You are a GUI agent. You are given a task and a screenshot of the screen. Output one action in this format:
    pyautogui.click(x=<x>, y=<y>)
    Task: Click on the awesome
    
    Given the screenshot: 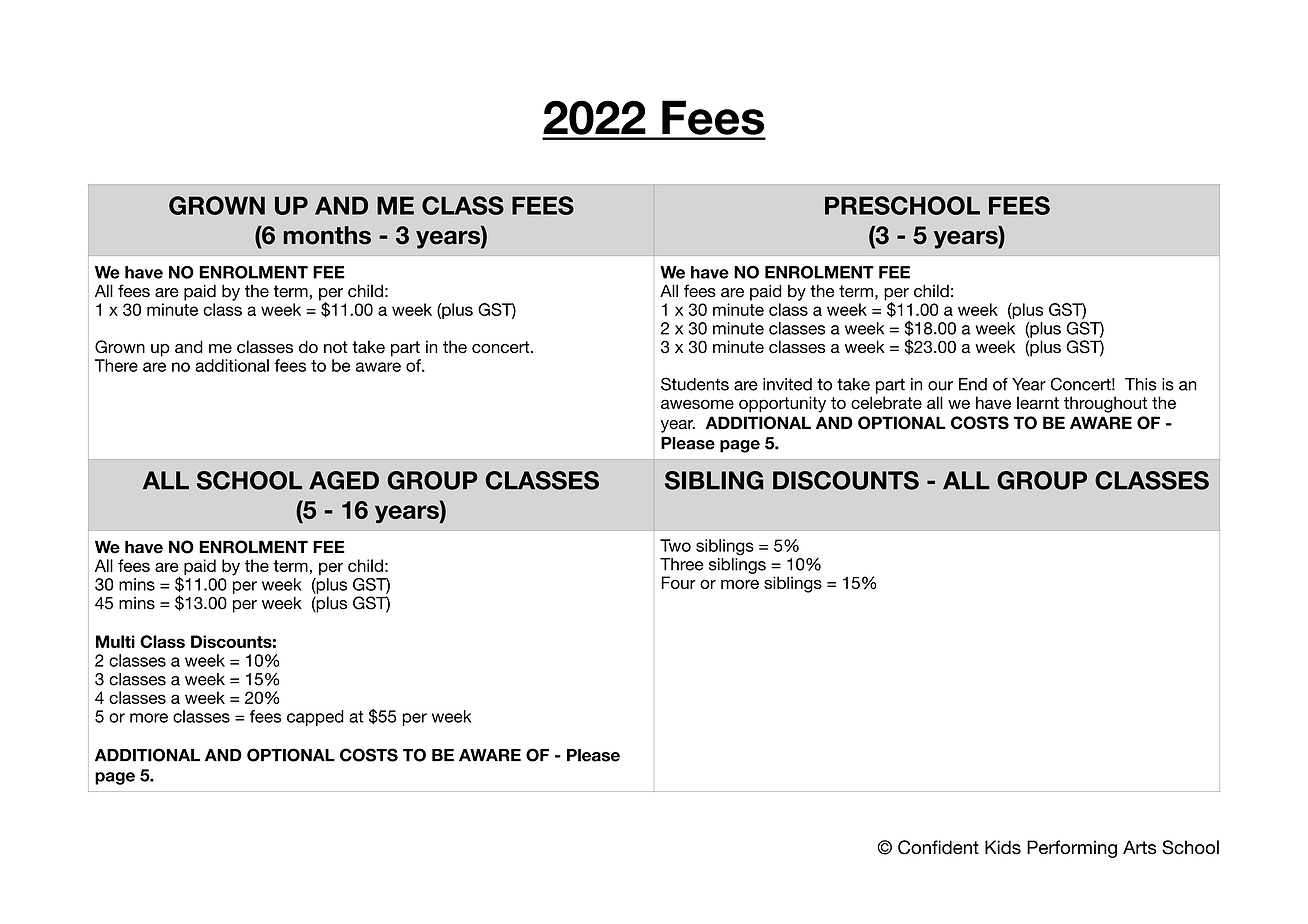 What is the action you would take?
    pyautogui.click(x=697, y=404)
